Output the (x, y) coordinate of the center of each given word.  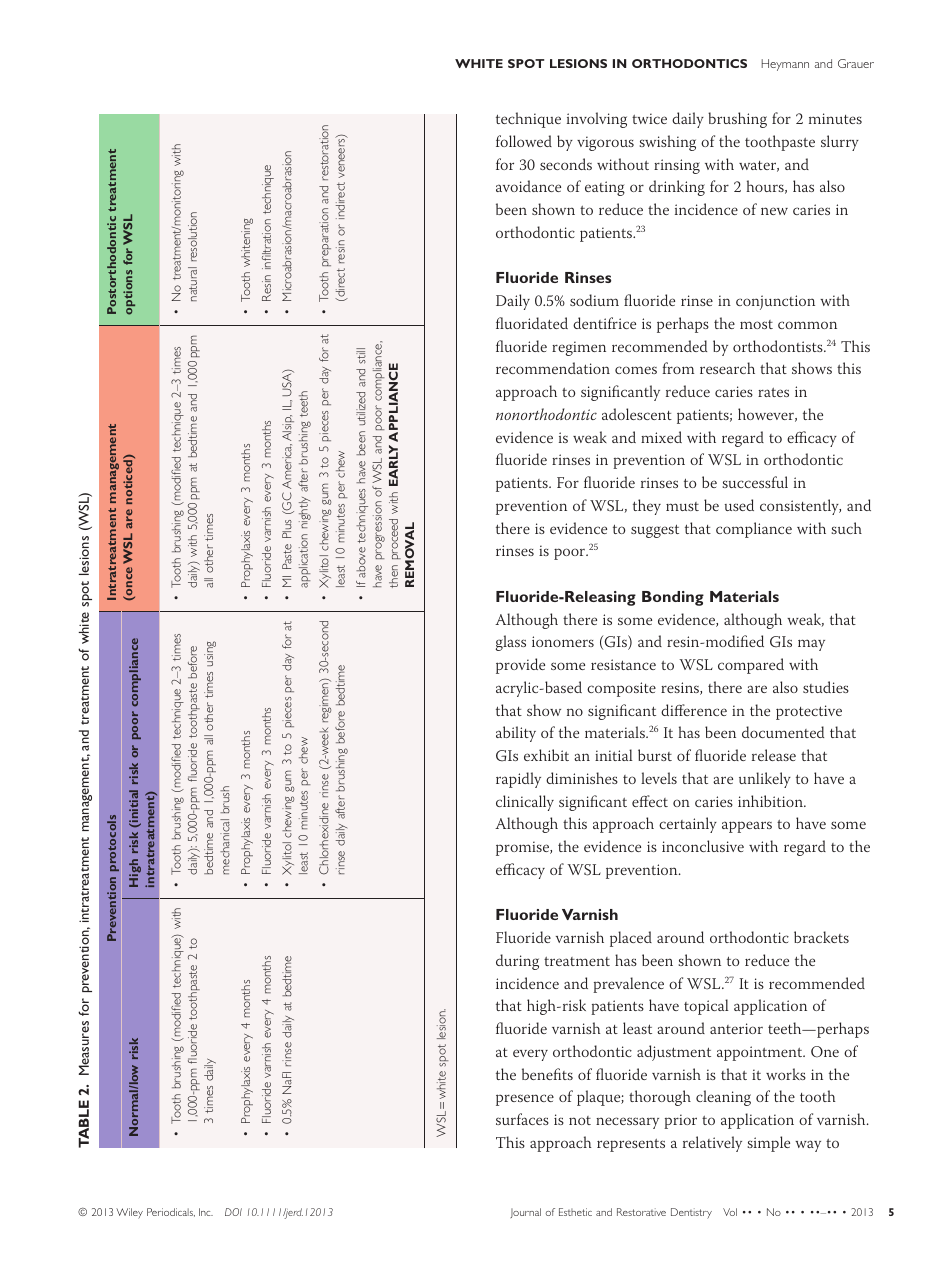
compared (751, 666)
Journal (525, 1213)
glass (511, 643)
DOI (233, 1212)
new (774, 211)
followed (524, 141)
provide (520, 666)
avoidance (528, 186)
